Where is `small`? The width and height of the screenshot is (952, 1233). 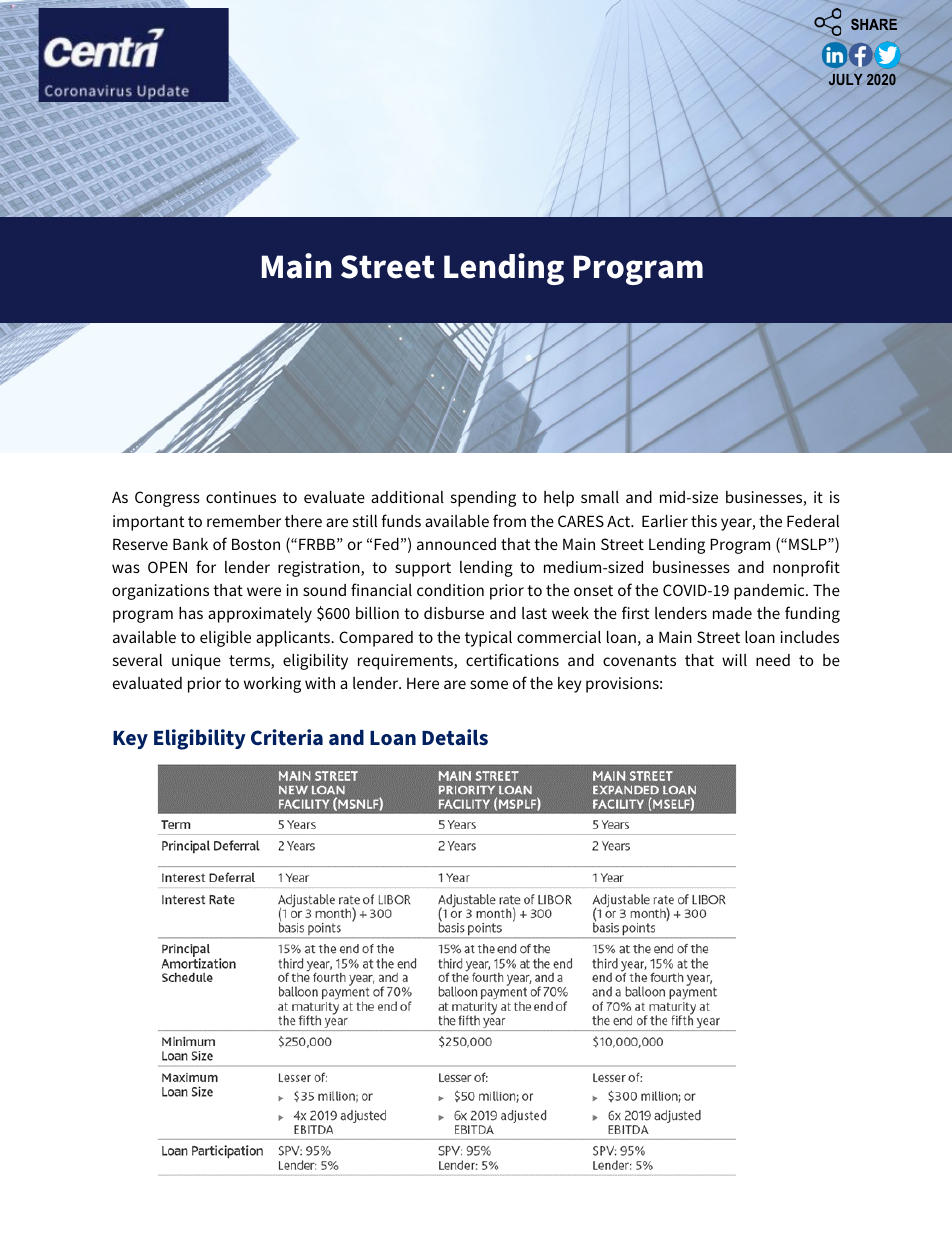
small is located at coordinates (600, 497).
